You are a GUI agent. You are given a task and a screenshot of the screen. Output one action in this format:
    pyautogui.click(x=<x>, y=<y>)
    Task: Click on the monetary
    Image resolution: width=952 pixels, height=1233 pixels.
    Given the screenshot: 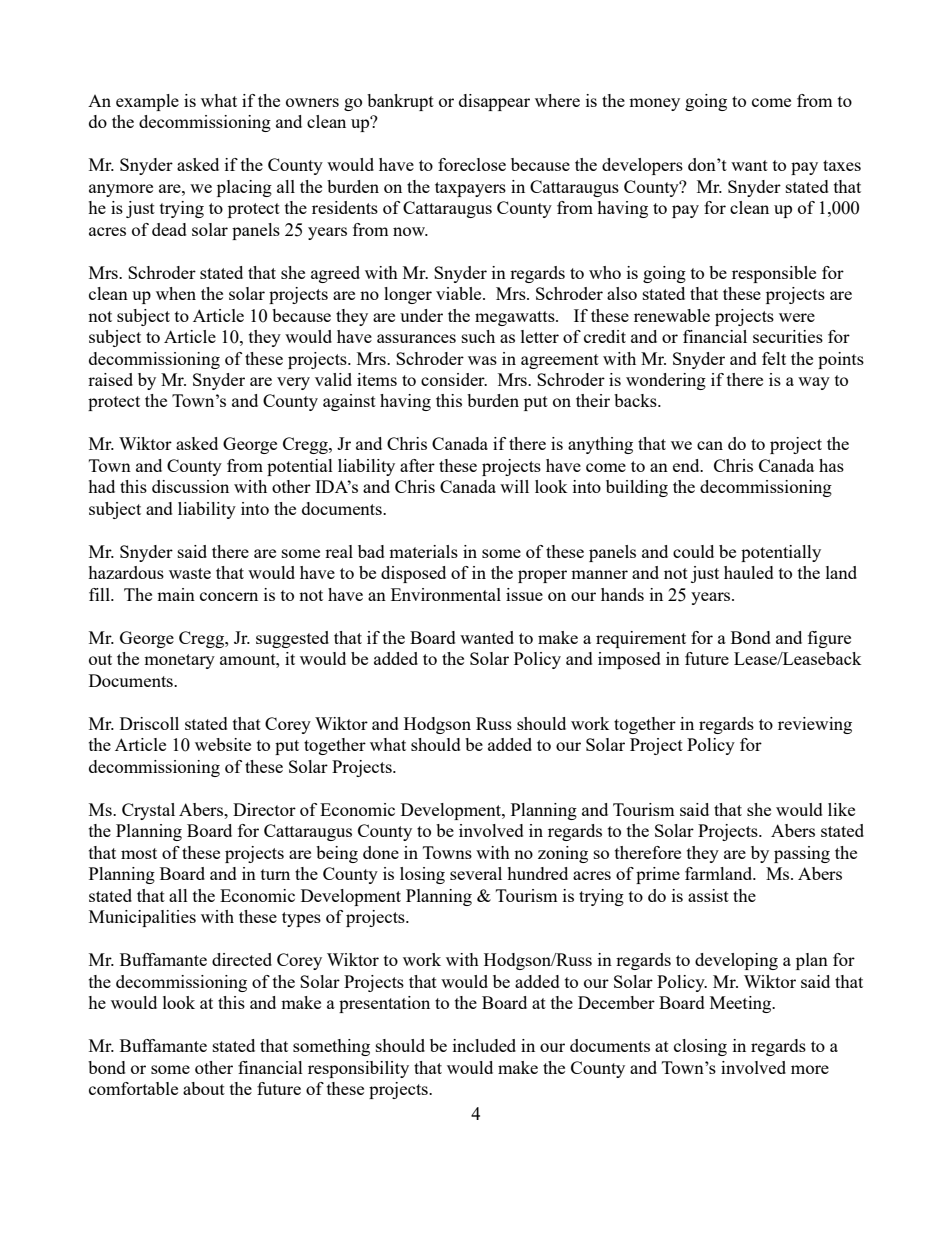 What is the action you would take?
    pyautogui.click(x=179, y=661)
